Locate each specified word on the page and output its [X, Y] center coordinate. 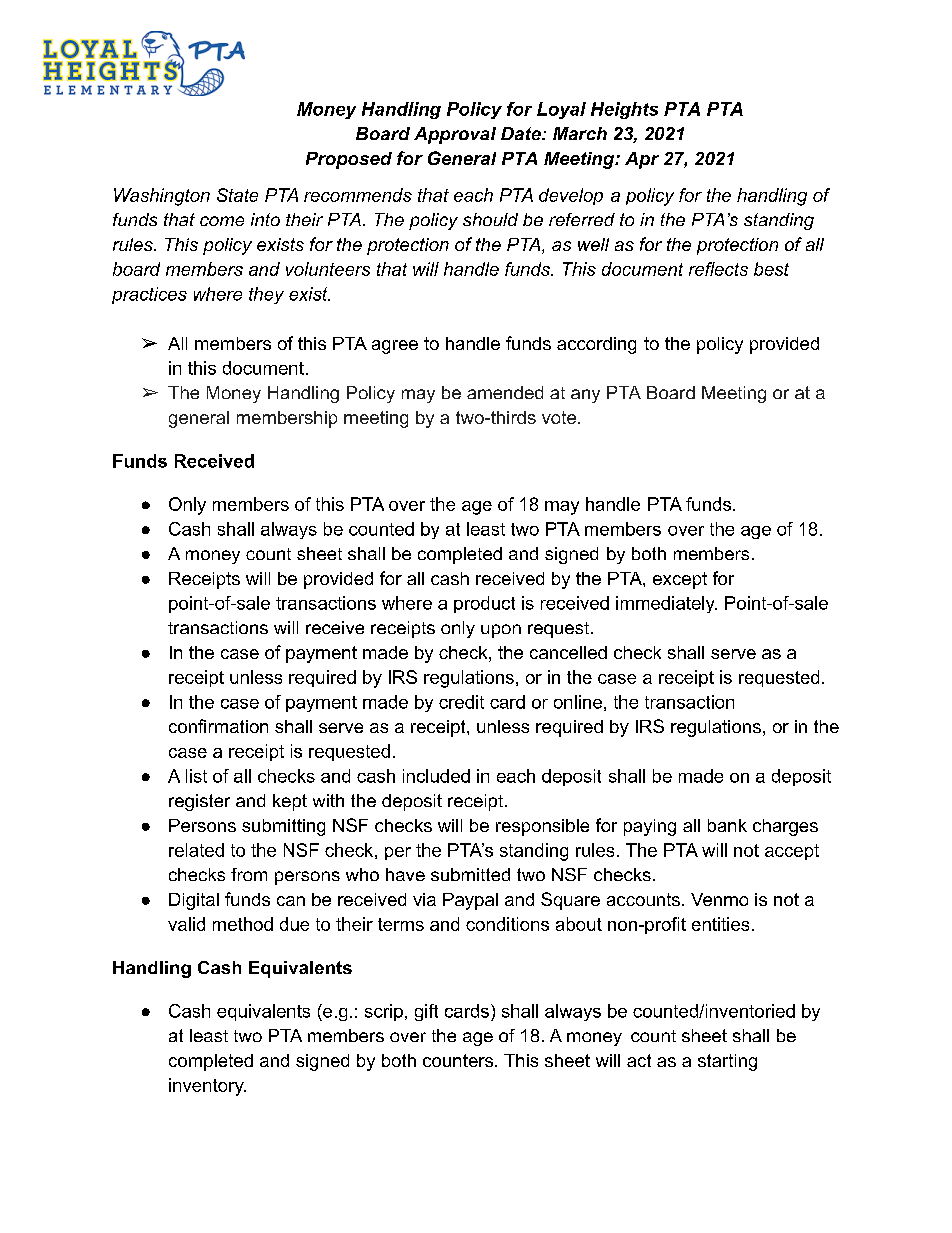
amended [505, 392]
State [237, 195]
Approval [455, 135]
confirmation [218, 726]
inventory [207, 1087]
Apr [642, 160]
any [585, 396]
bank [727, 825]
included [436, 776]
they [266, 295]
